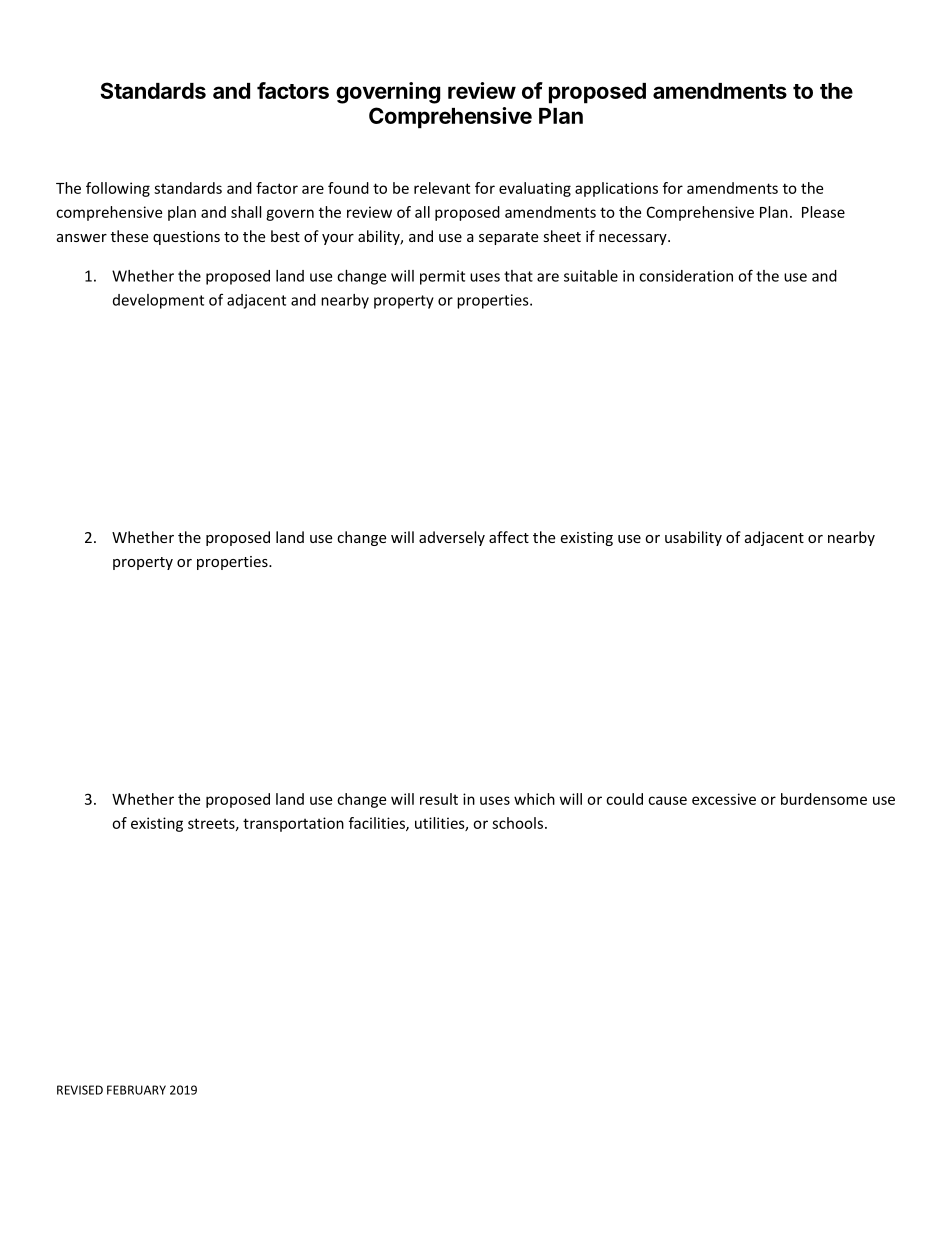 Image resolution: width=952 pixels, height=1233 pixels. Describe the element at coordinates (823, 212) in the screenshot. I see `Please` at that location.
